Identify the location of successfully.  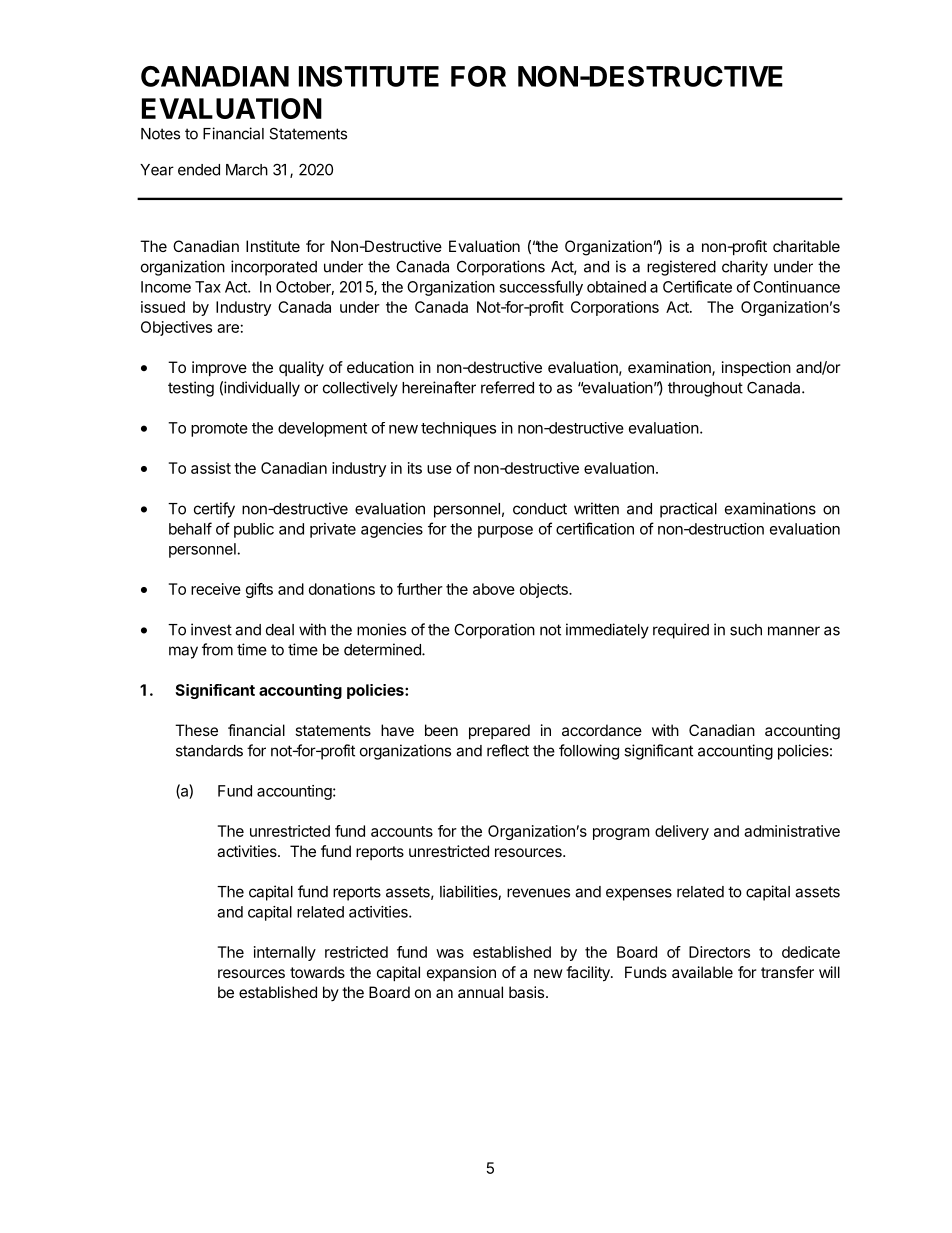
(541, 288).
